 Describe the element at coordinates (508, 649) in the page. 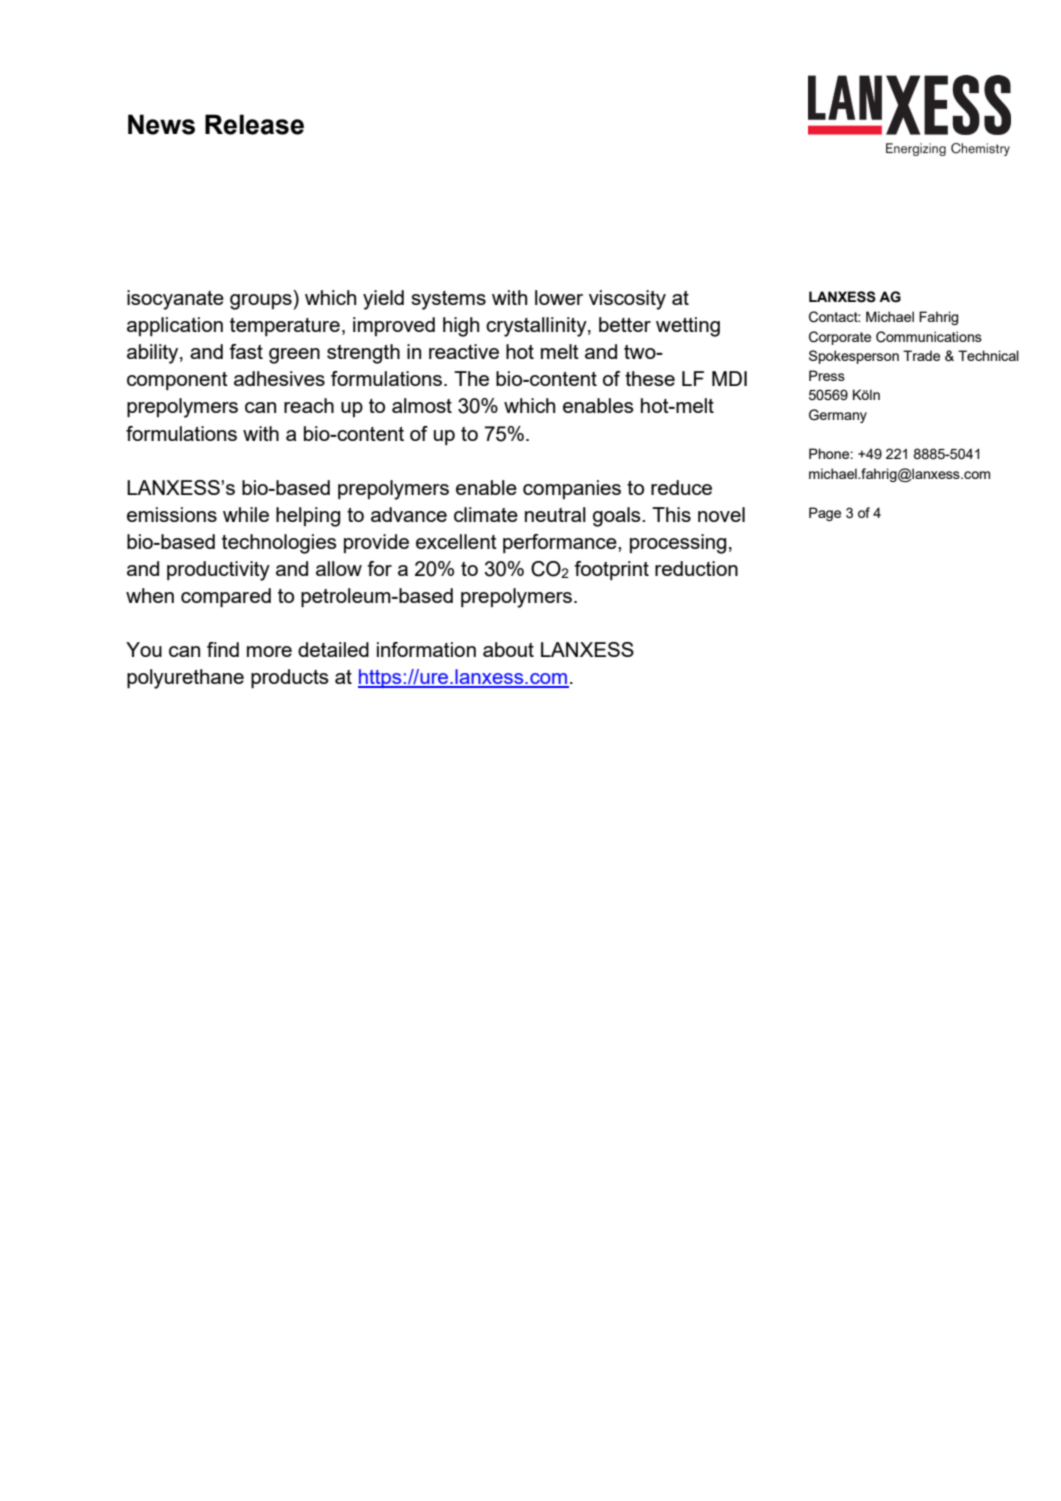

I see `about` at that location.
